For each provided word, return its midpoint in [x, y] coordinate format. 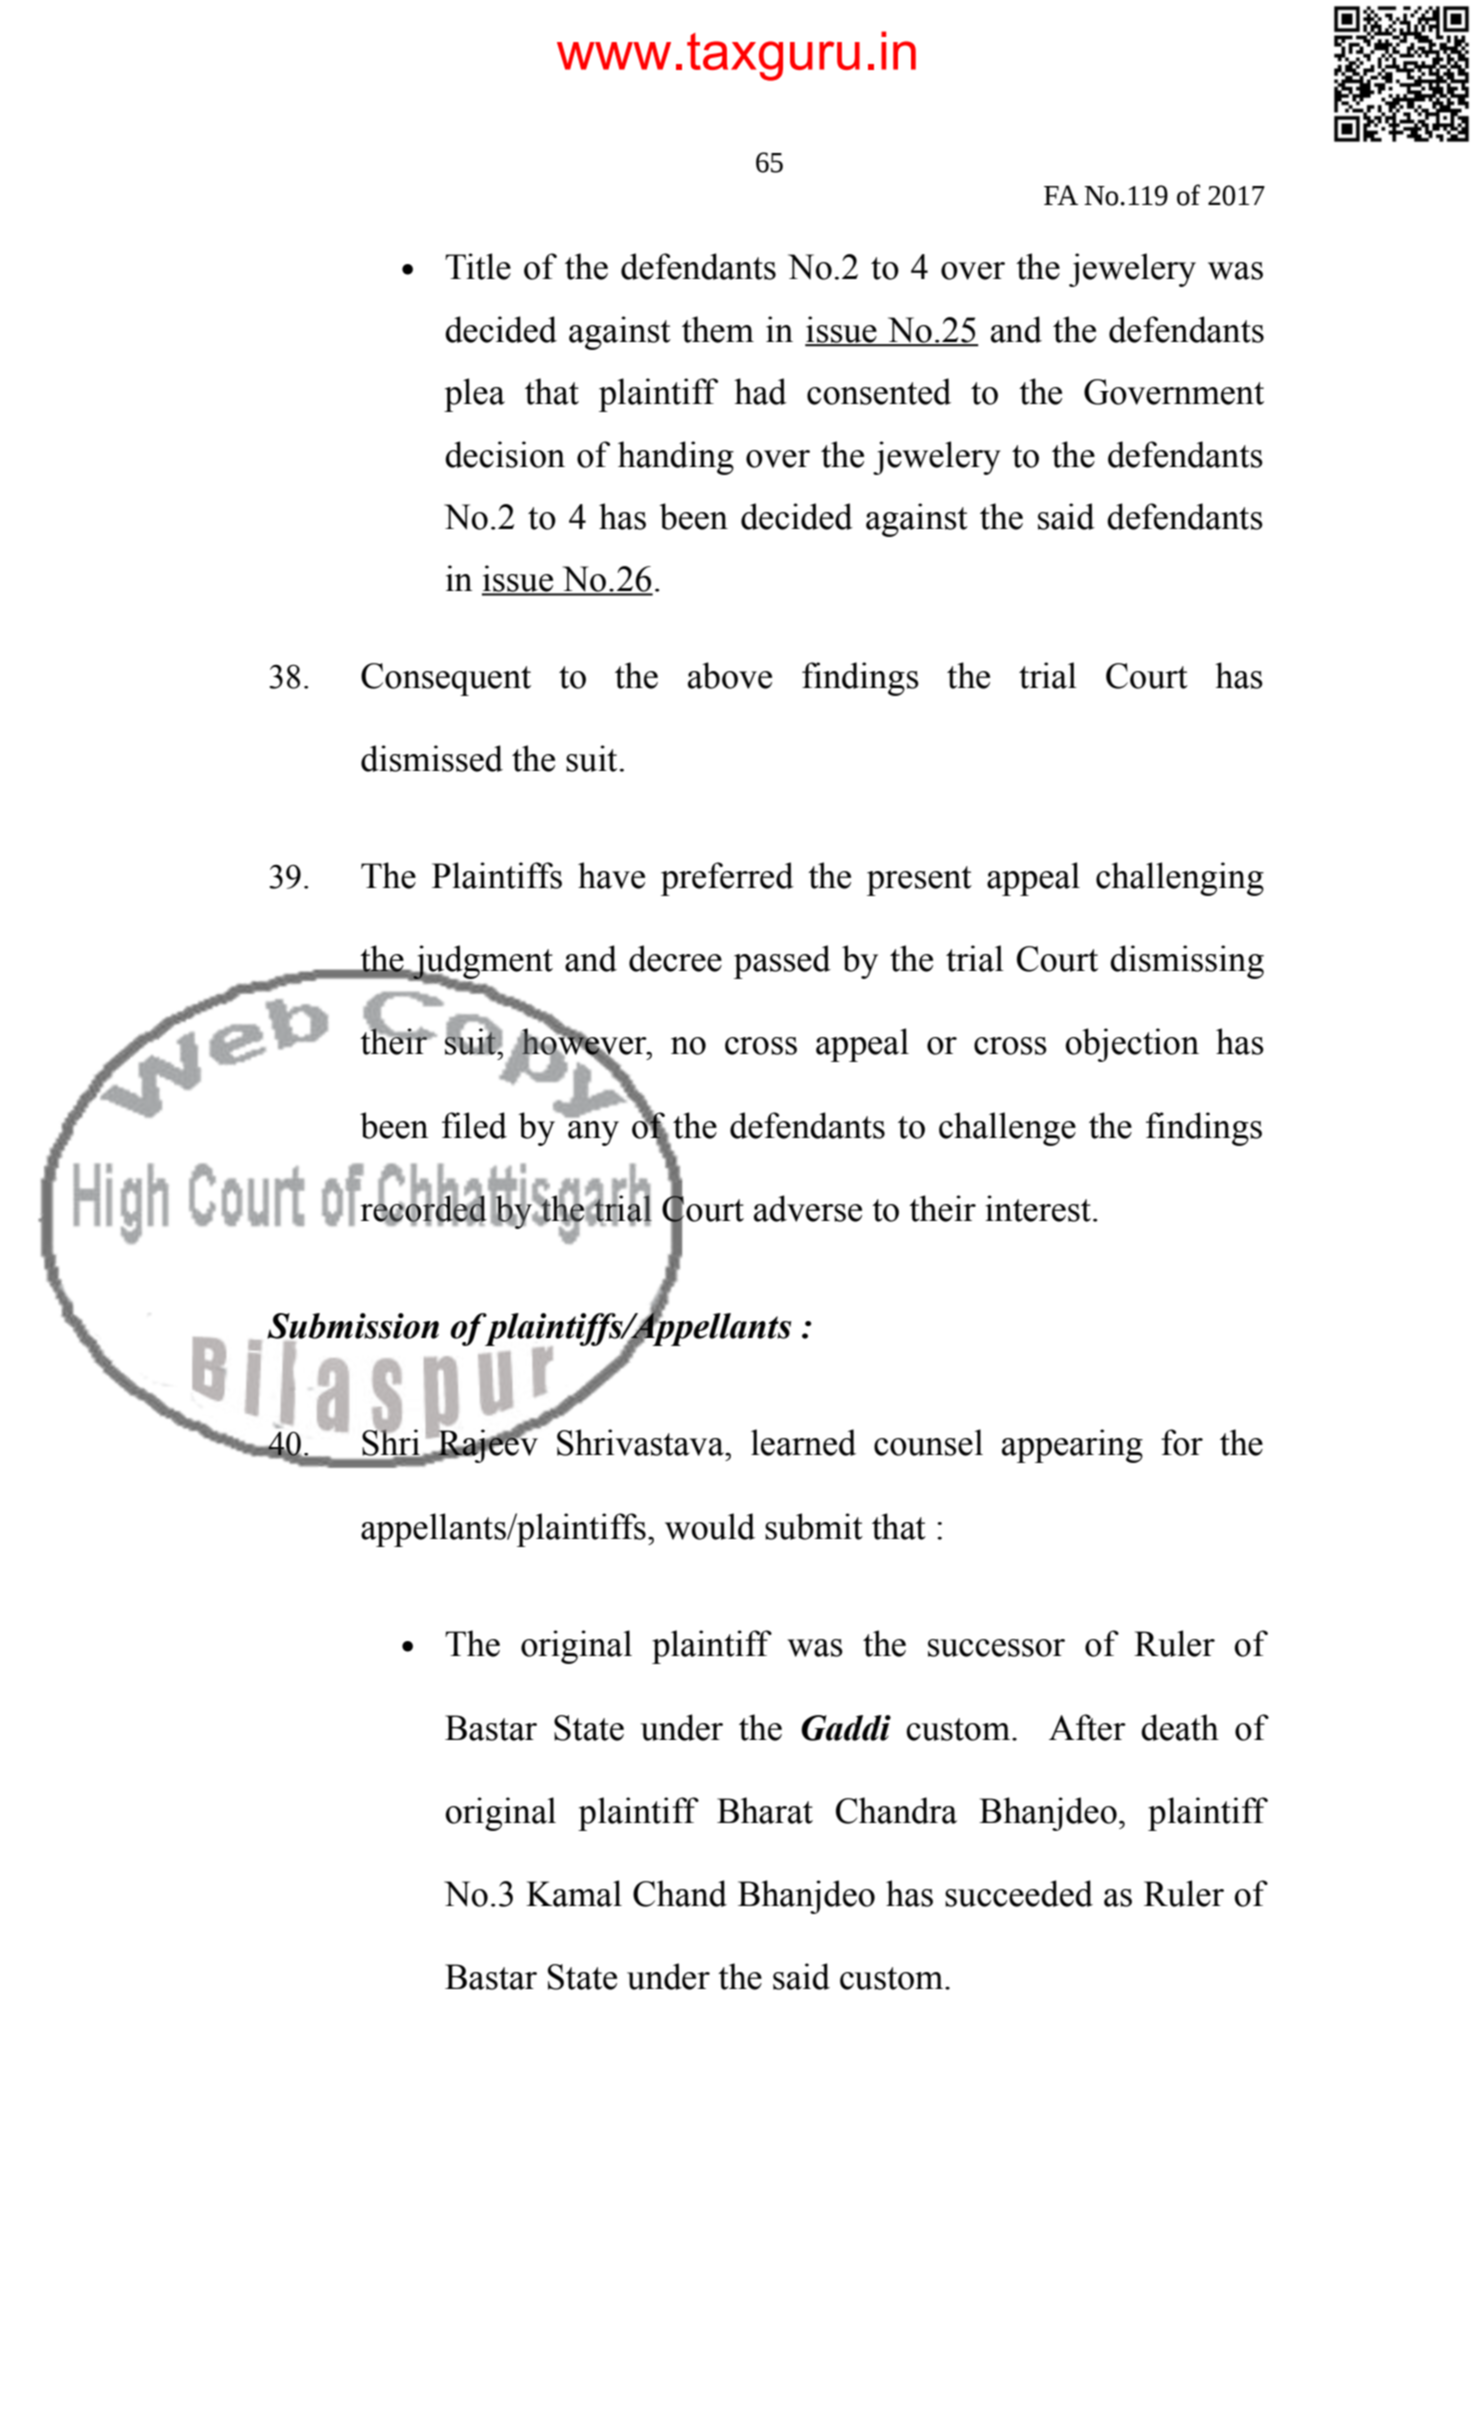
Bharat [765, 1810]
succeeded [1019, 1893]
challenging [1180, 879]
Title [478, 266]
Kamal [574, 1893]
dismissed [432, 758]
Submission [353, 1326]
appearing [1072, 1446]
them [718, 329]
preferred [727, 879]
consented [879, 391]
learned [803, 1442]
